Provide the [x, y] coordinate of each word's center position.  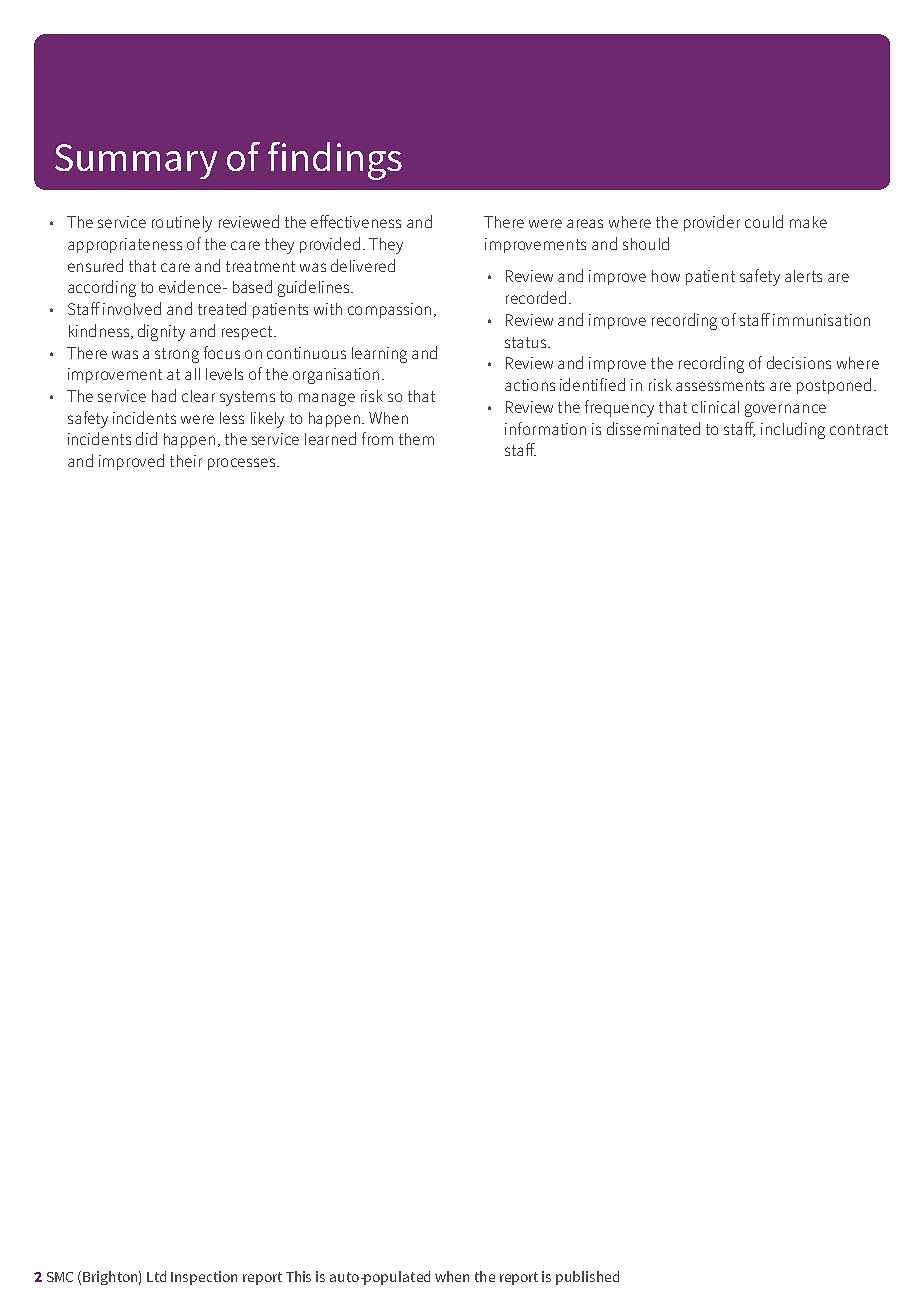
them [416, 439]
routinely [182, 224]
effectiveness [356, 221]
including [793, 430]
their [186, 461]
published [587, 1278]
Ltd [156, 1276]
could [764, 221]
